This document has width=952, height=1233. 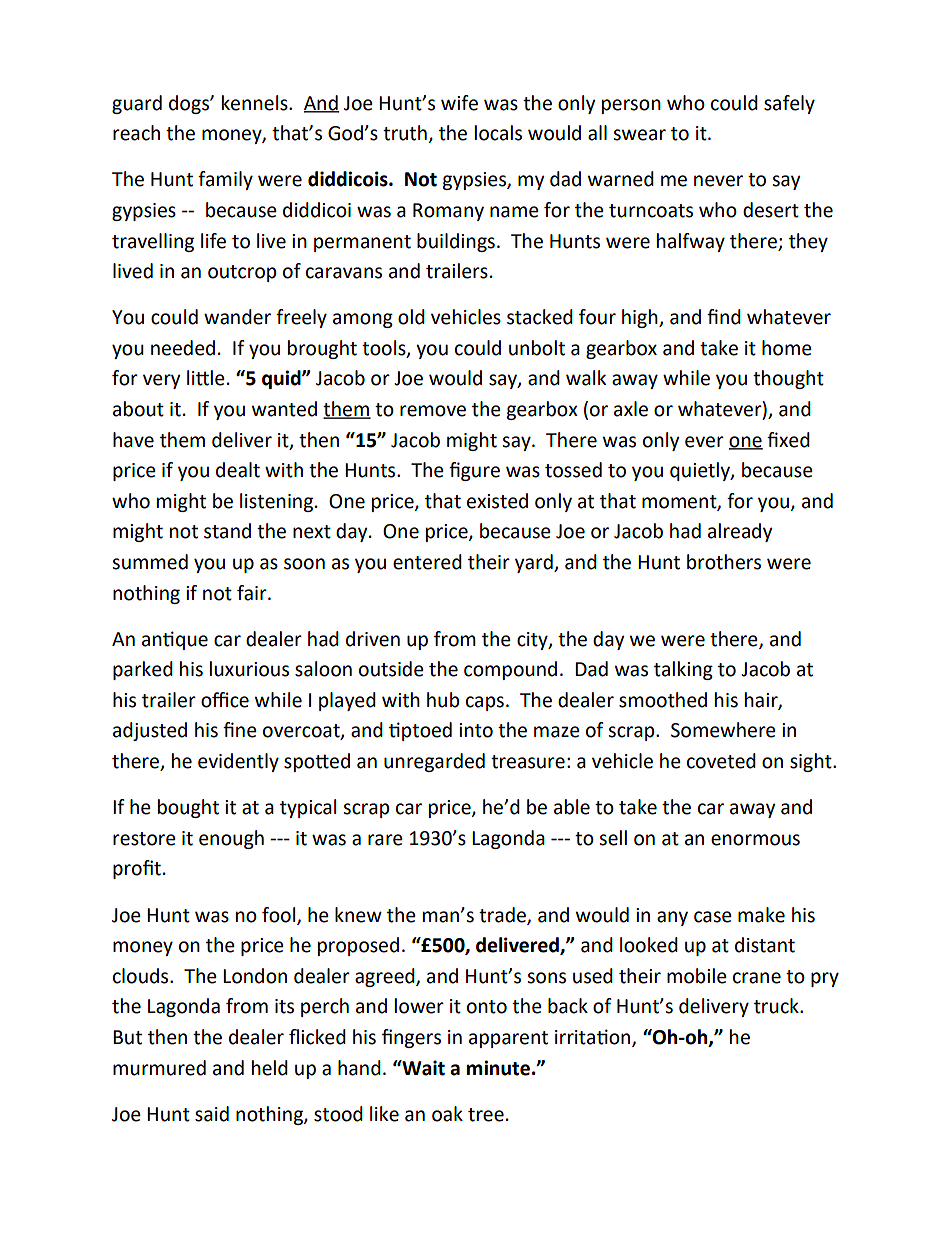 What do you see at coordinates (755, 840) in the document?
I see `enormous` at bounding box center [755, 840].
